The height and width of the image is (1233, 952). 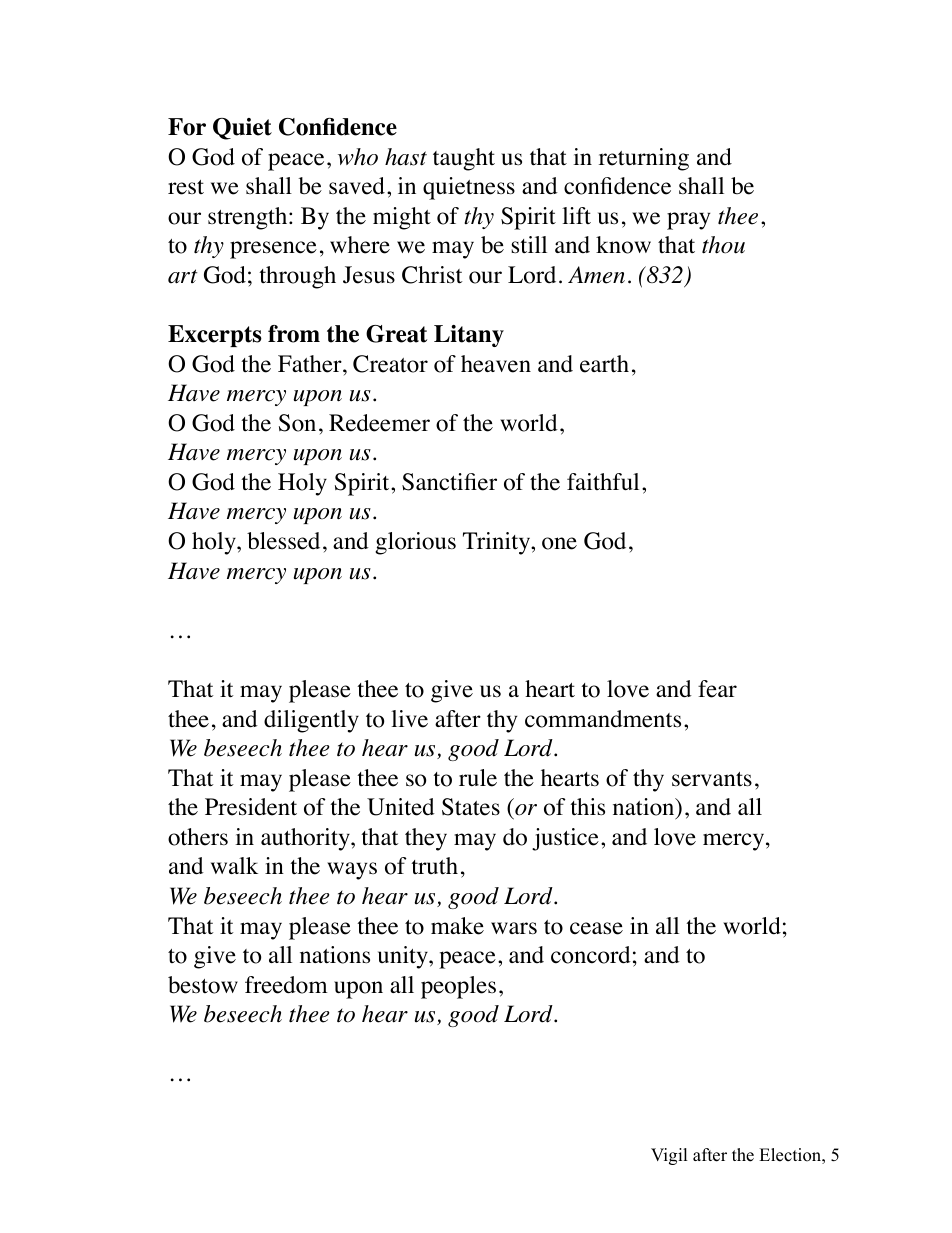 What do you see at coordinates (311, 721) in the image?
I see `diligently` at bounding box center [311, 721].
